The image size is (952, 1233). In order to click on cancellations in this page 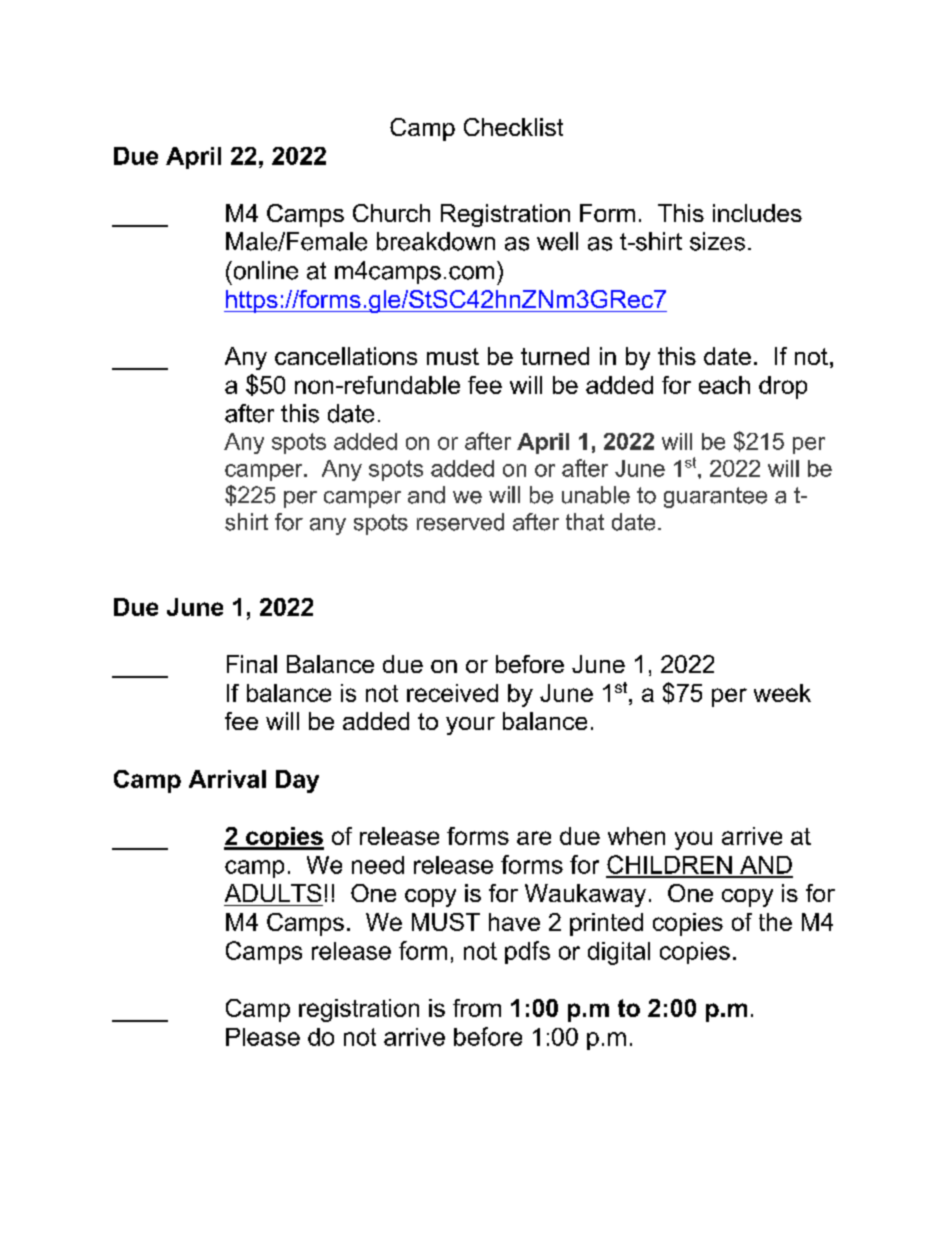, I will do `click(346, 356)`.
